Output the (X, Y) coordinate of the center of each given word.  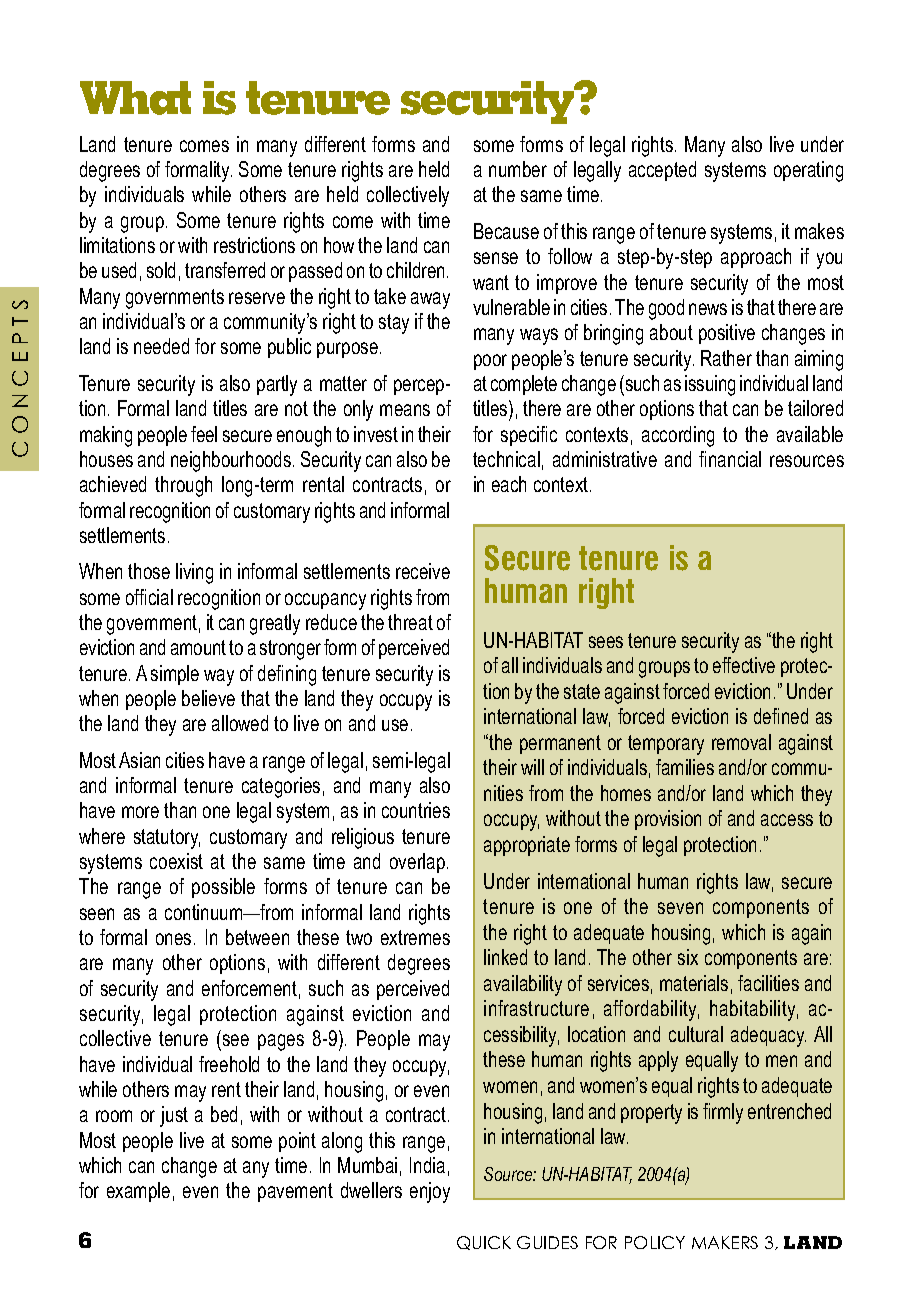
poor (490, 362)
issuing (710, 385)
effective (744, 665)
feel (204, 434)
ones (173, 939)
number (518, 169)
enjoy (430, 1192)
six (688, 957)
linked (505, 957)
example (138, 1192)
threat (410, 622)
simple (175, 675)
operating (808, 171)
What (135, 98)
